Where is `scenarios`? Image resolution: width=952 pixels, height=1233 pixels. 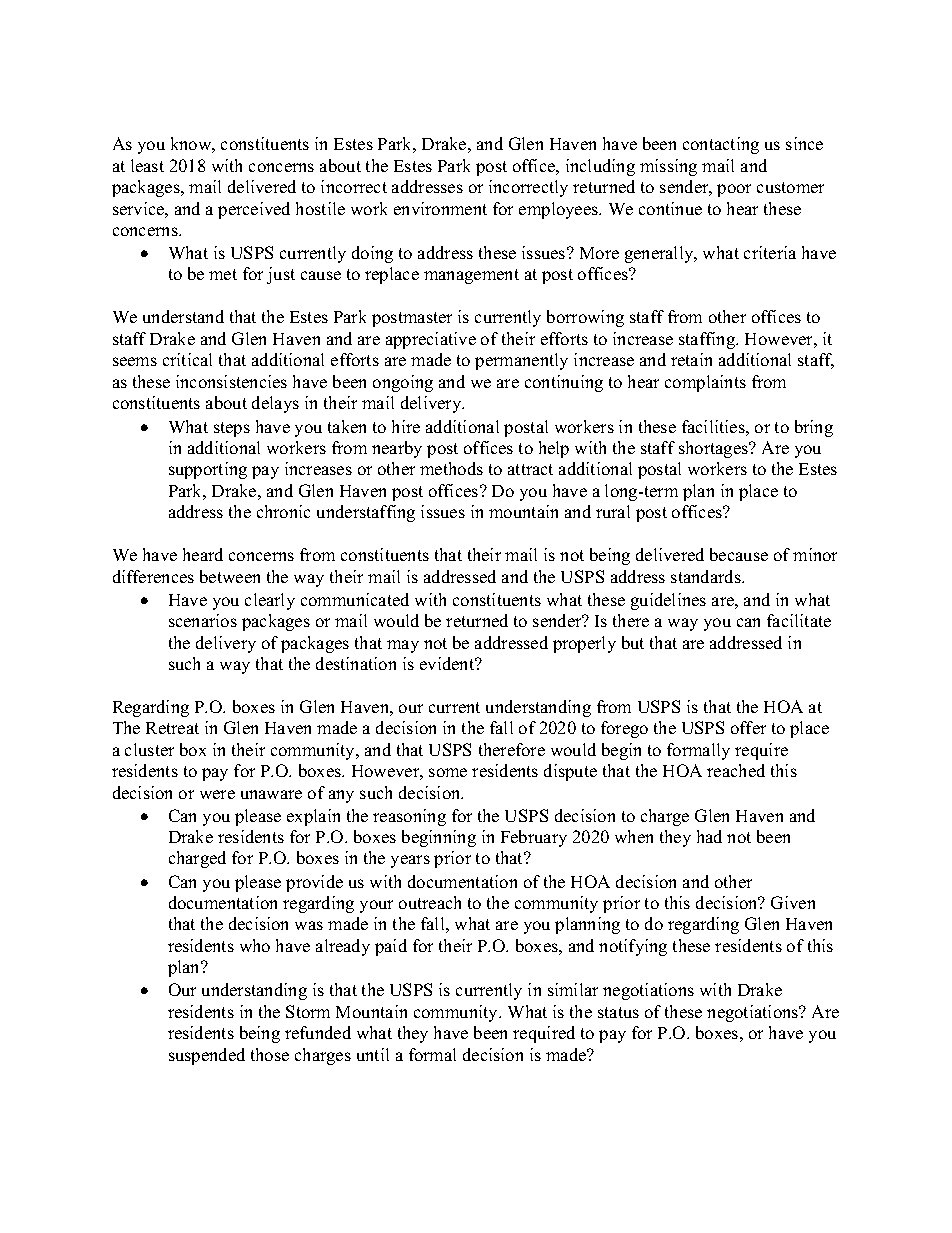 scenarios is located at coordinates (203, 620).
